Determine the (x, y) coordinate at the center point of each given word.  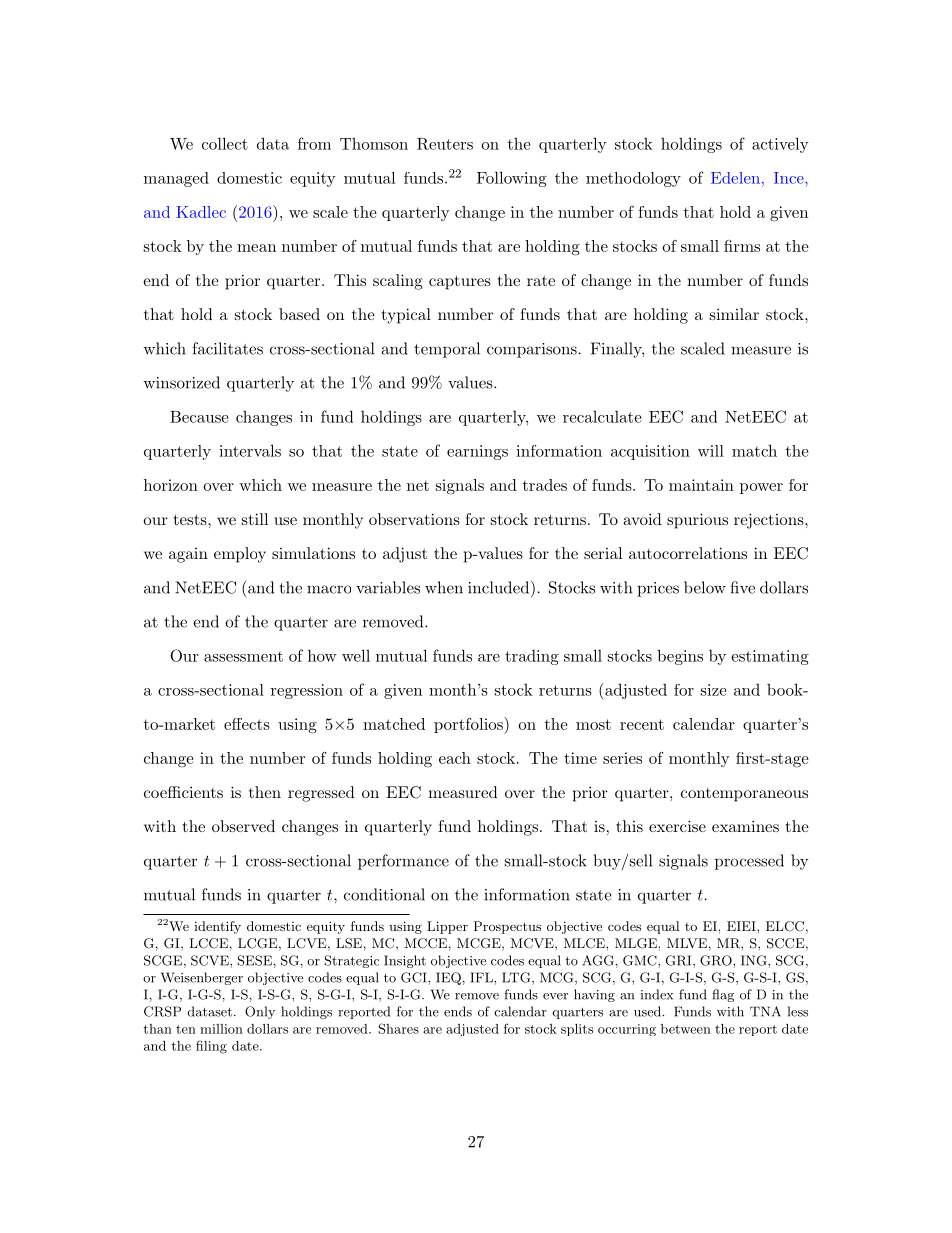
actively (780, 145)
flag (723, 995)
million (221, 1029)
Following (512, 179)
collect (225, 143)
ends (458, 1011)
